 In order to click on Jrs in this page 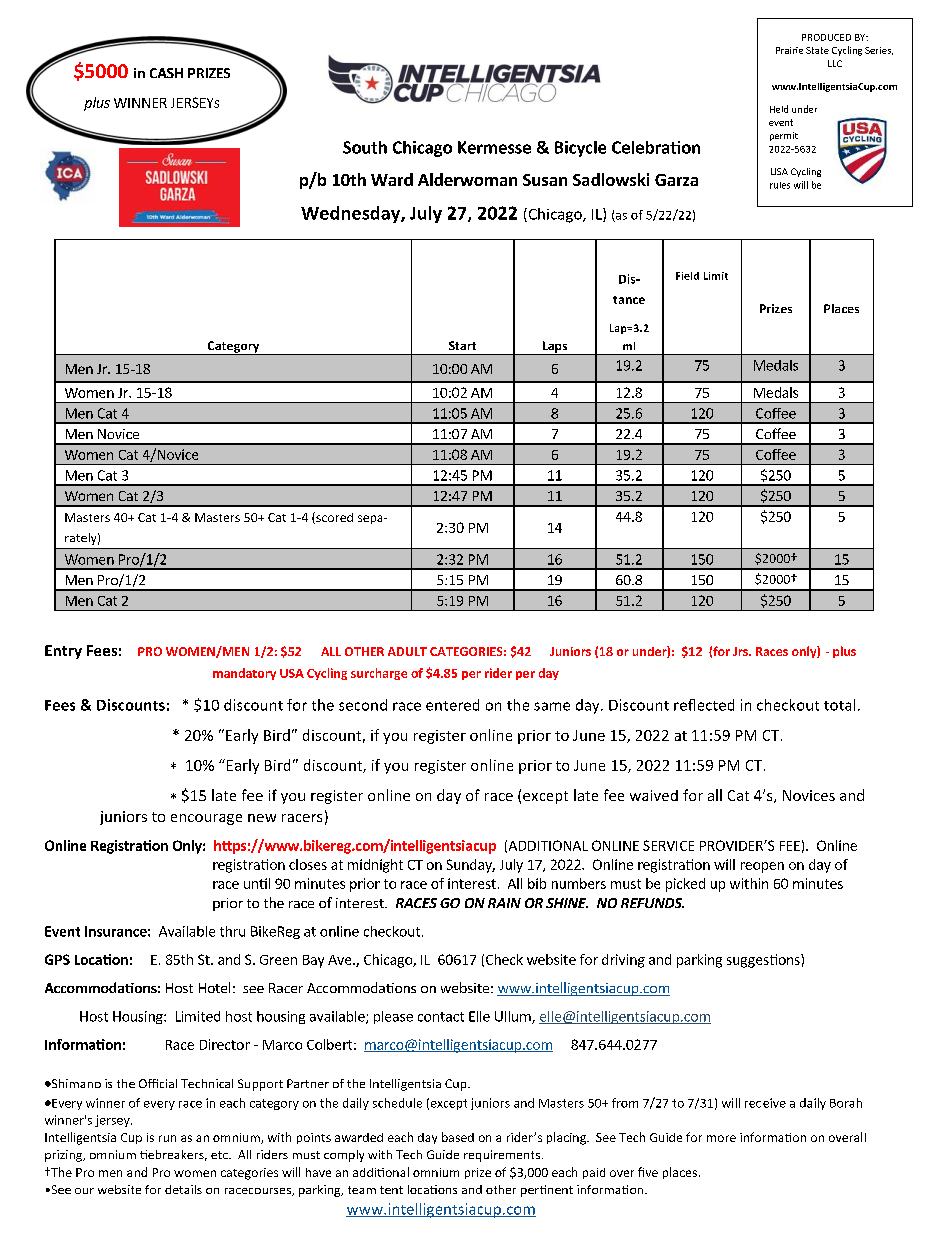, I will do `click(741, 651)`.
